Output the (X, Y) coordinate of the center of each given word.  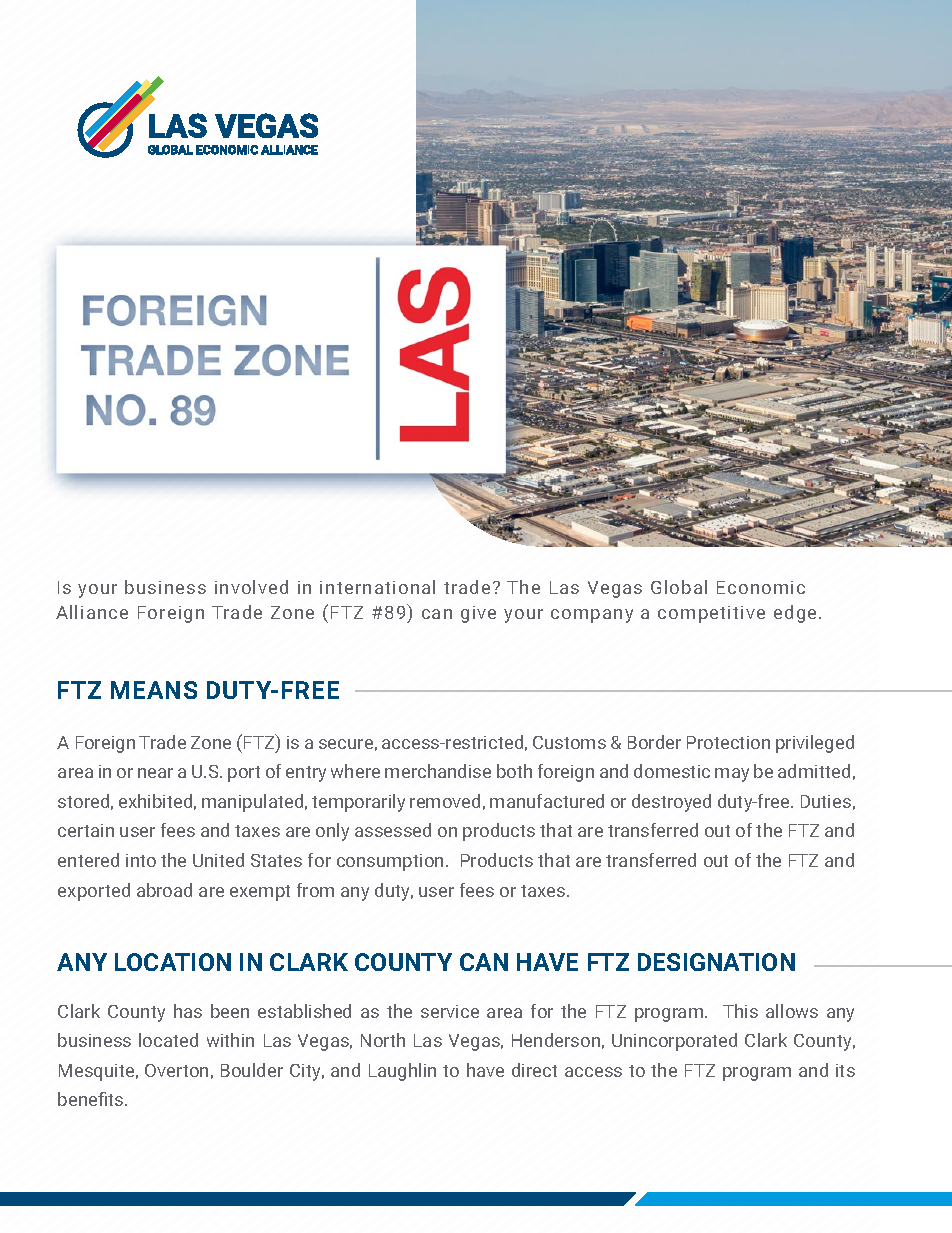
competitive (711, 614)
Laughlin (402, 1072)
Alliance (92, 612)
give (478, 614)
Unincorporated (674, 1042)
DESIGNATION (716, 962)
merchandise (438, 771)
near (155, 773)
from (315, 890)
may (732, 775)
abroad (164, 890)
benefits (92, 1099)
